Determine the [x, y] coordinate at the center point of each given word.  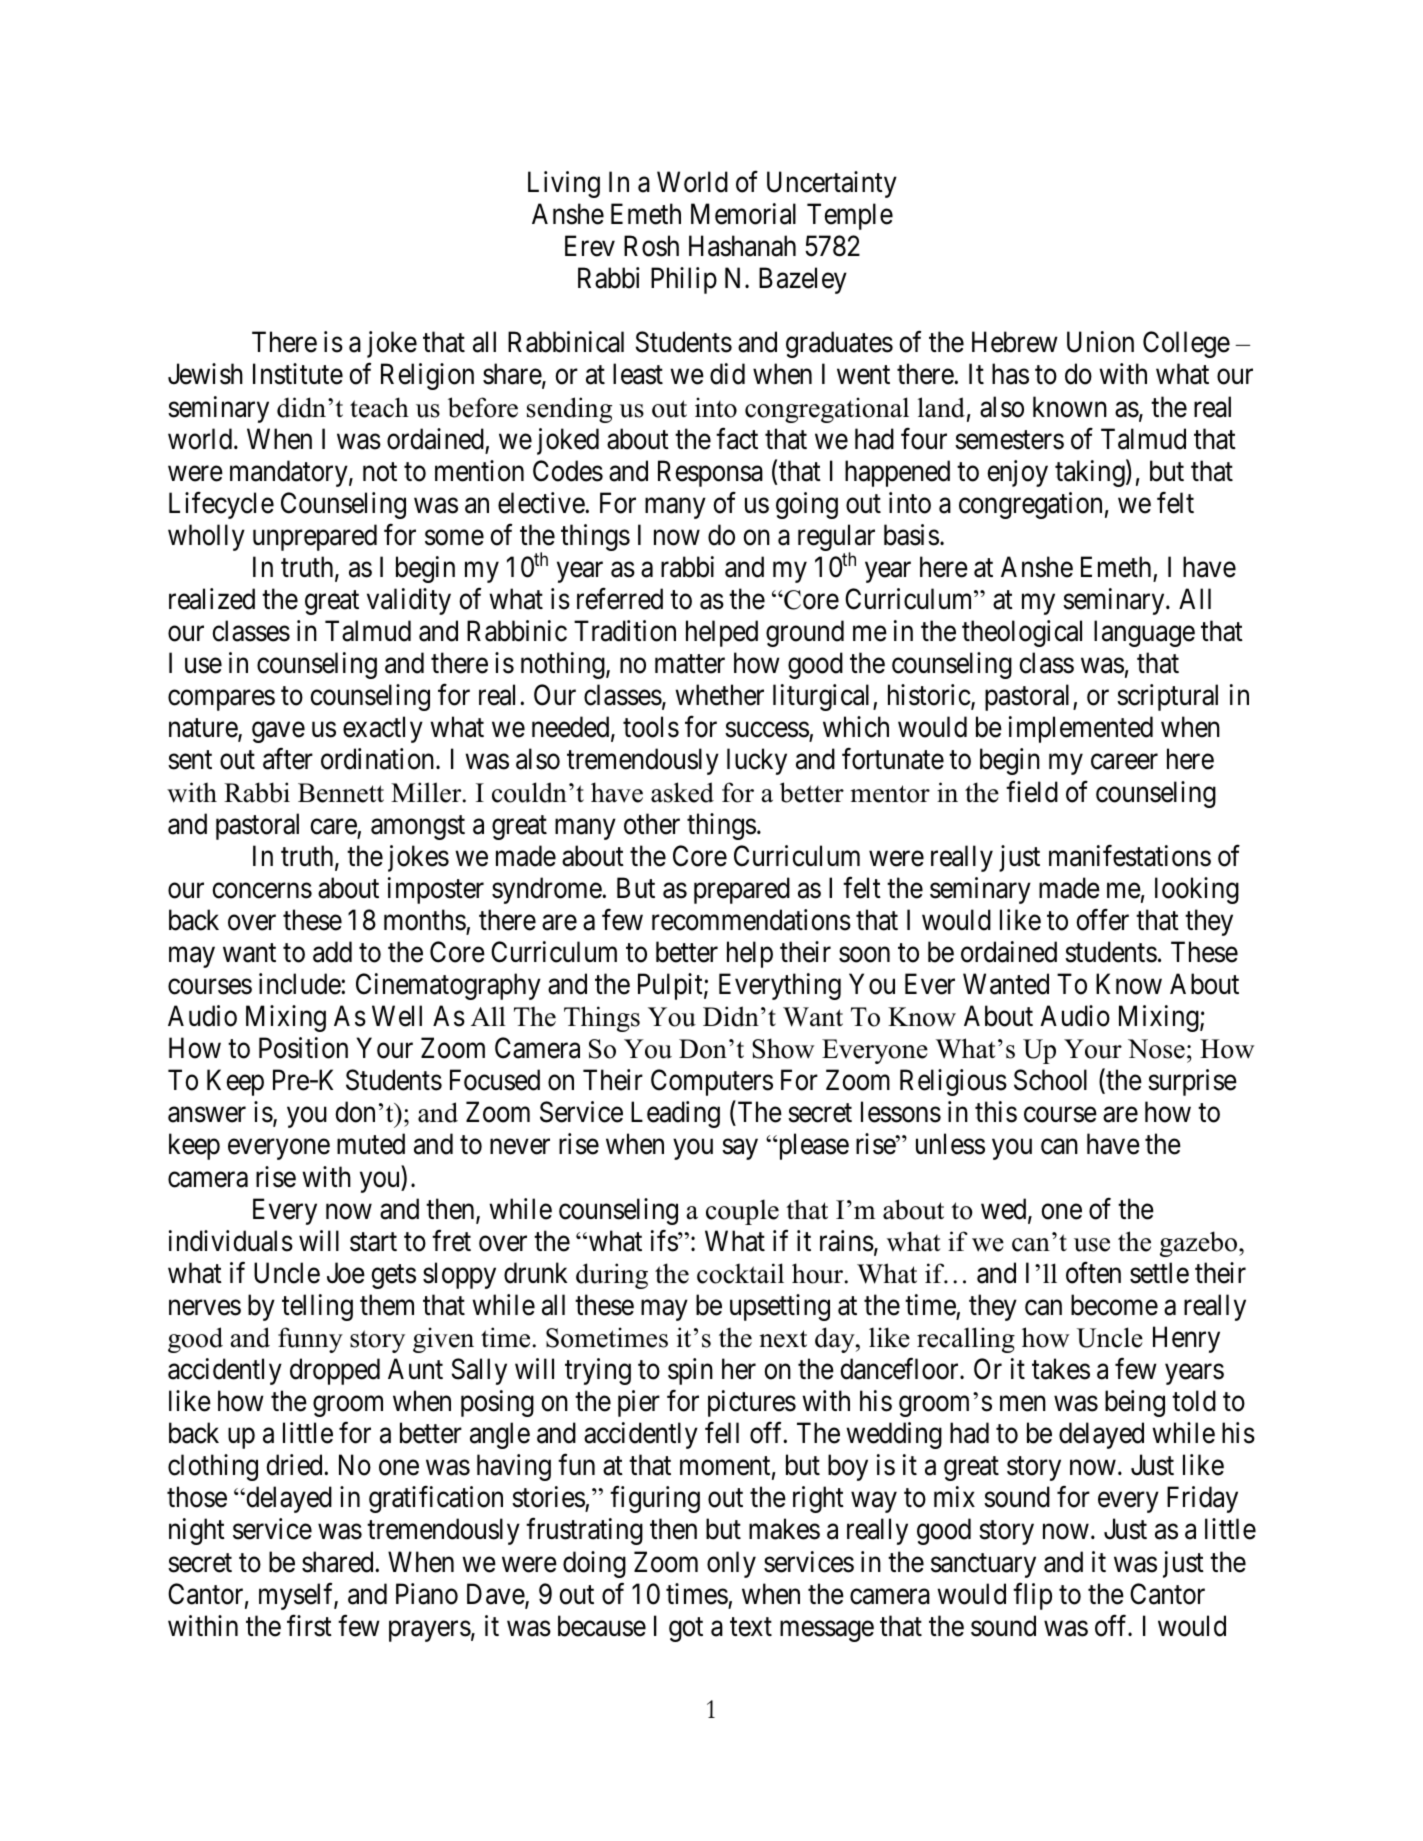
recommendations [751, 920]
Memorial [743, 214]
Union [1100, 342]
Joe [346, 1273]
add [332, 952]
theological [1022, 633]
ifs [665, 1241]
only [731, 1564]
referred [620, 599]
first [309, 1626]
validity [409, 601]
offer [1102, 920]
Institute [298, 374]
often [1093, 1273]
